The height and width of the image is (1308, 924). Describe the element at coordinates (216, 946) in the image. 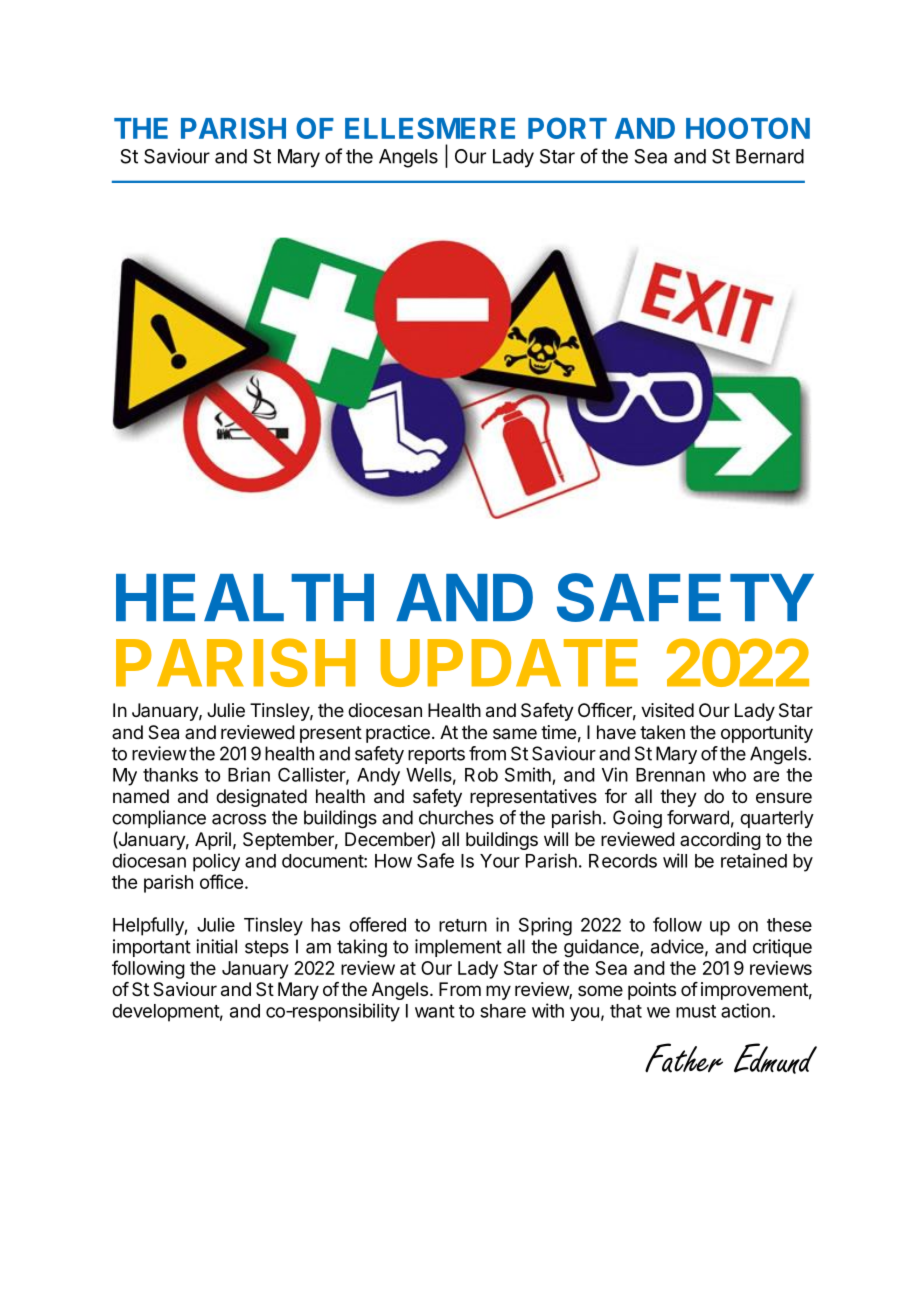

I see `initial` at that location.
